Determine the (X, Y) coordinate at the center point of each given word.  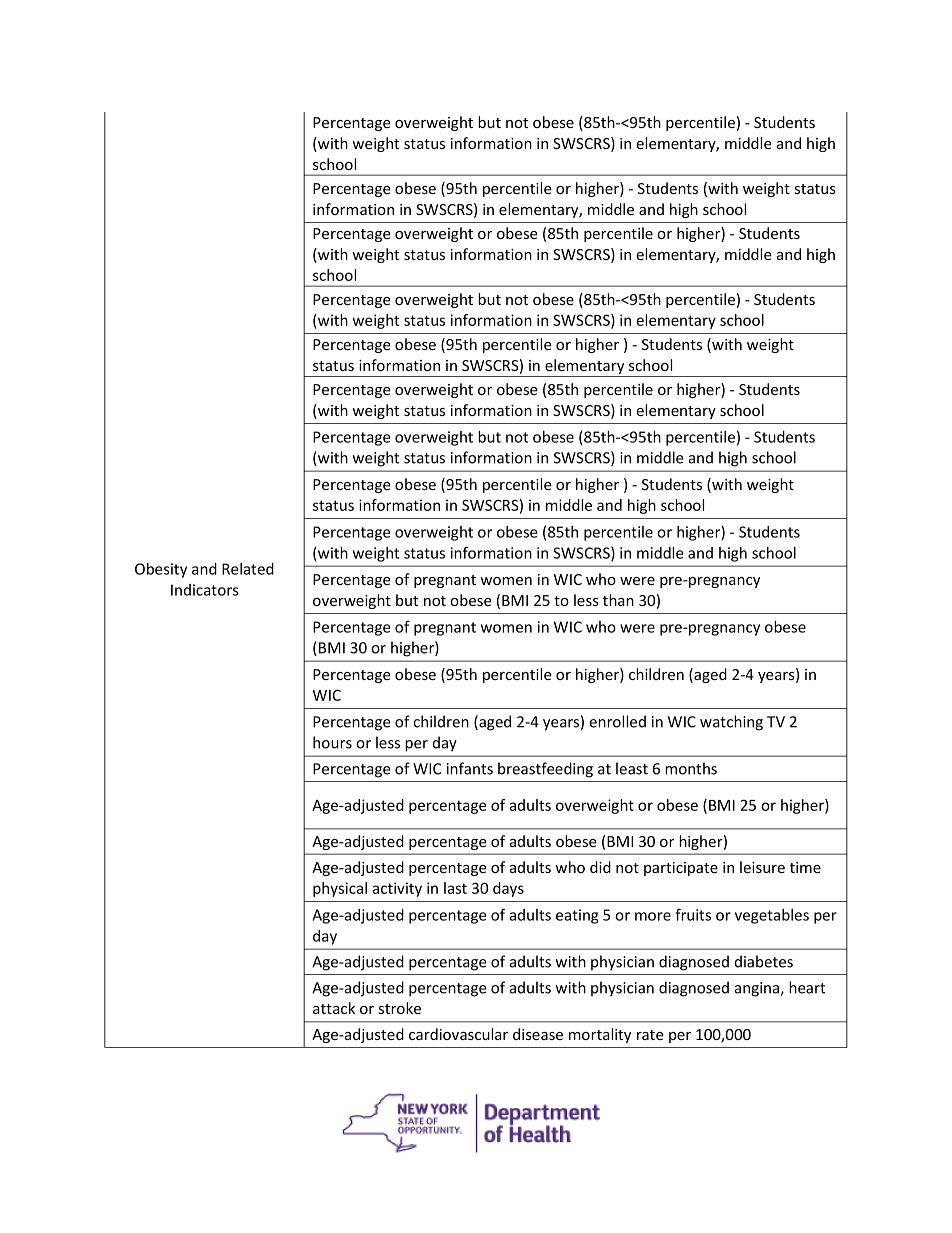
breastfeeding (545, 770)
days (508, 889)
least (632, 768)
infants (470, 768)
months (691, 768)
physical (340, 889)
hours (332, 742)
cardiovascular (458, 1034)
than (618, 600)
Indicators (205, 590)
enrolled (617, 721)
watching (731, 723)
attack (334, 1008)
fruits (693, 914)
